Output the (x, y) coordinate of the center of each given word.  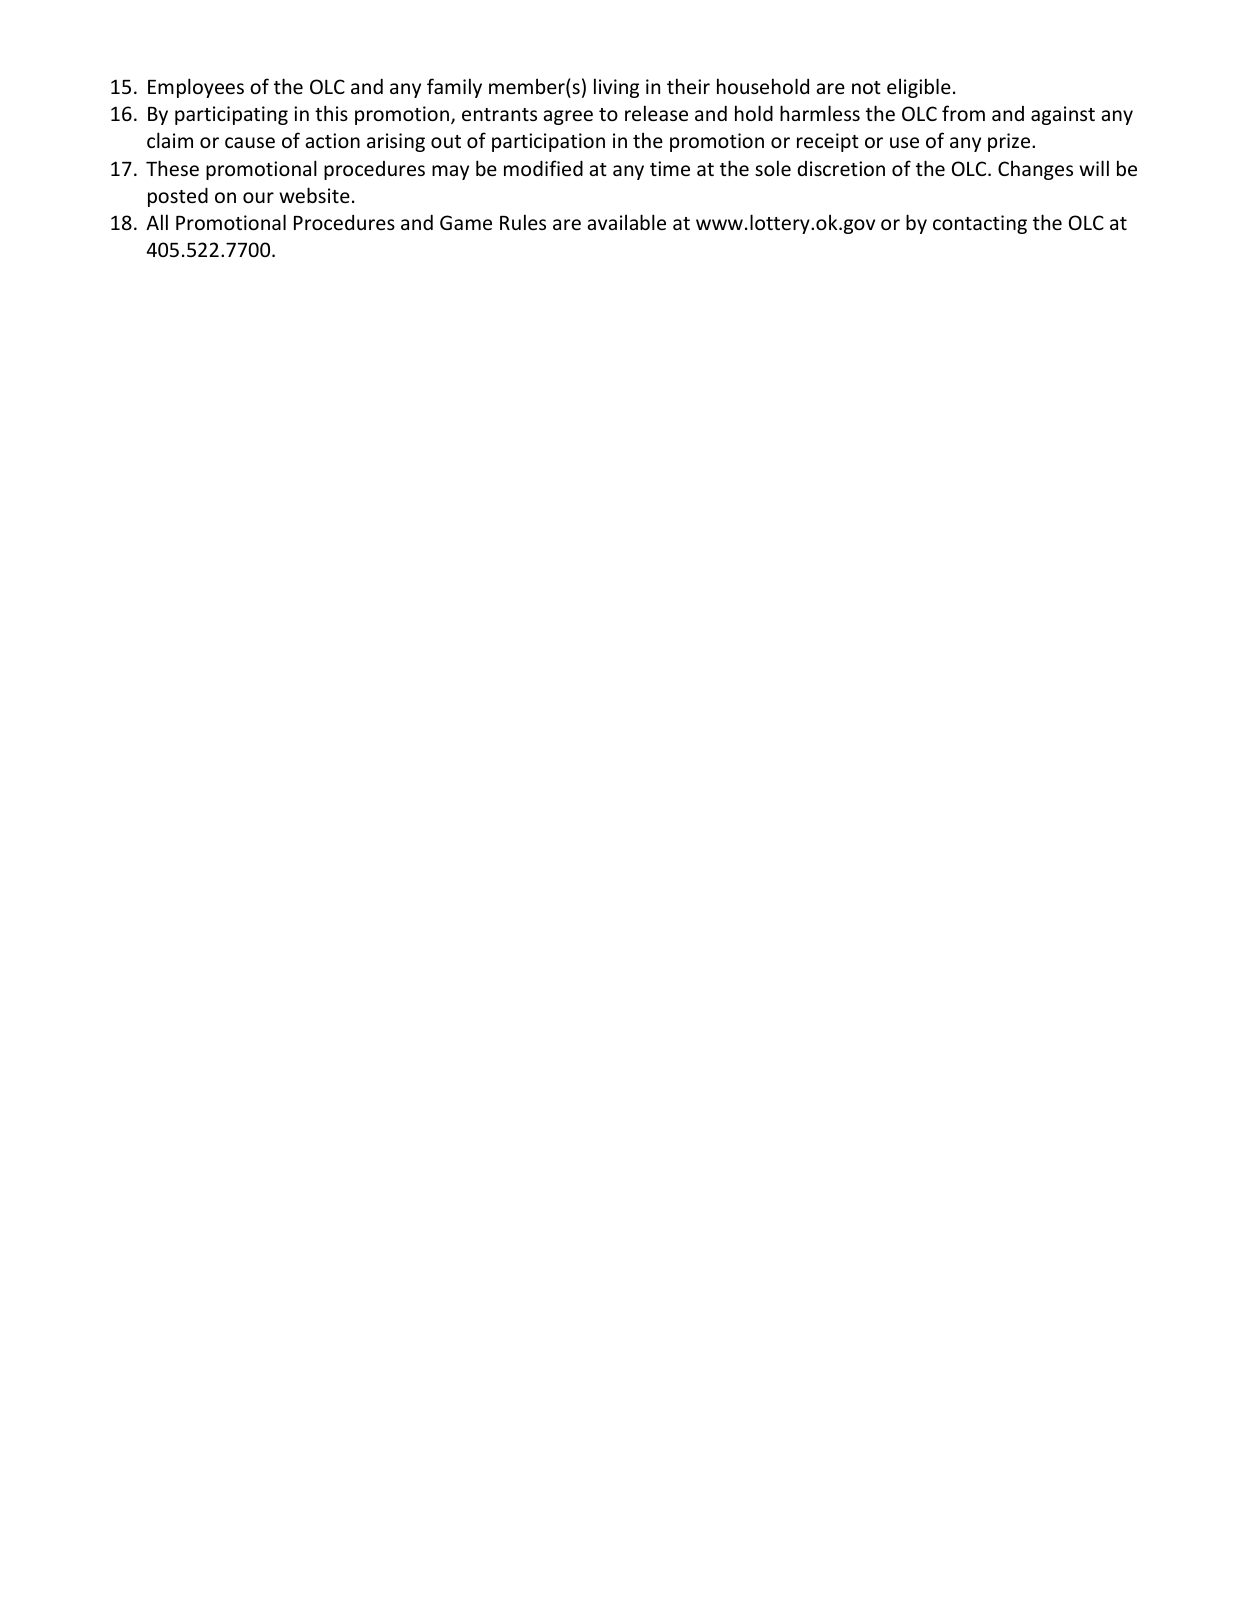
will (1094, 168)
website (314, 195)
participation (548, 142)
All (157, 222)
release (656, 113)
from (963, 113)
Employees (196, 88)
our (258, 197)
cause (250, 142)
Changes (1035, 170)
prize (1010, 142)
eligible (919, 88)
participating (231, 115)
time (670, 168)
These (172, 168)
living (616, 88)
